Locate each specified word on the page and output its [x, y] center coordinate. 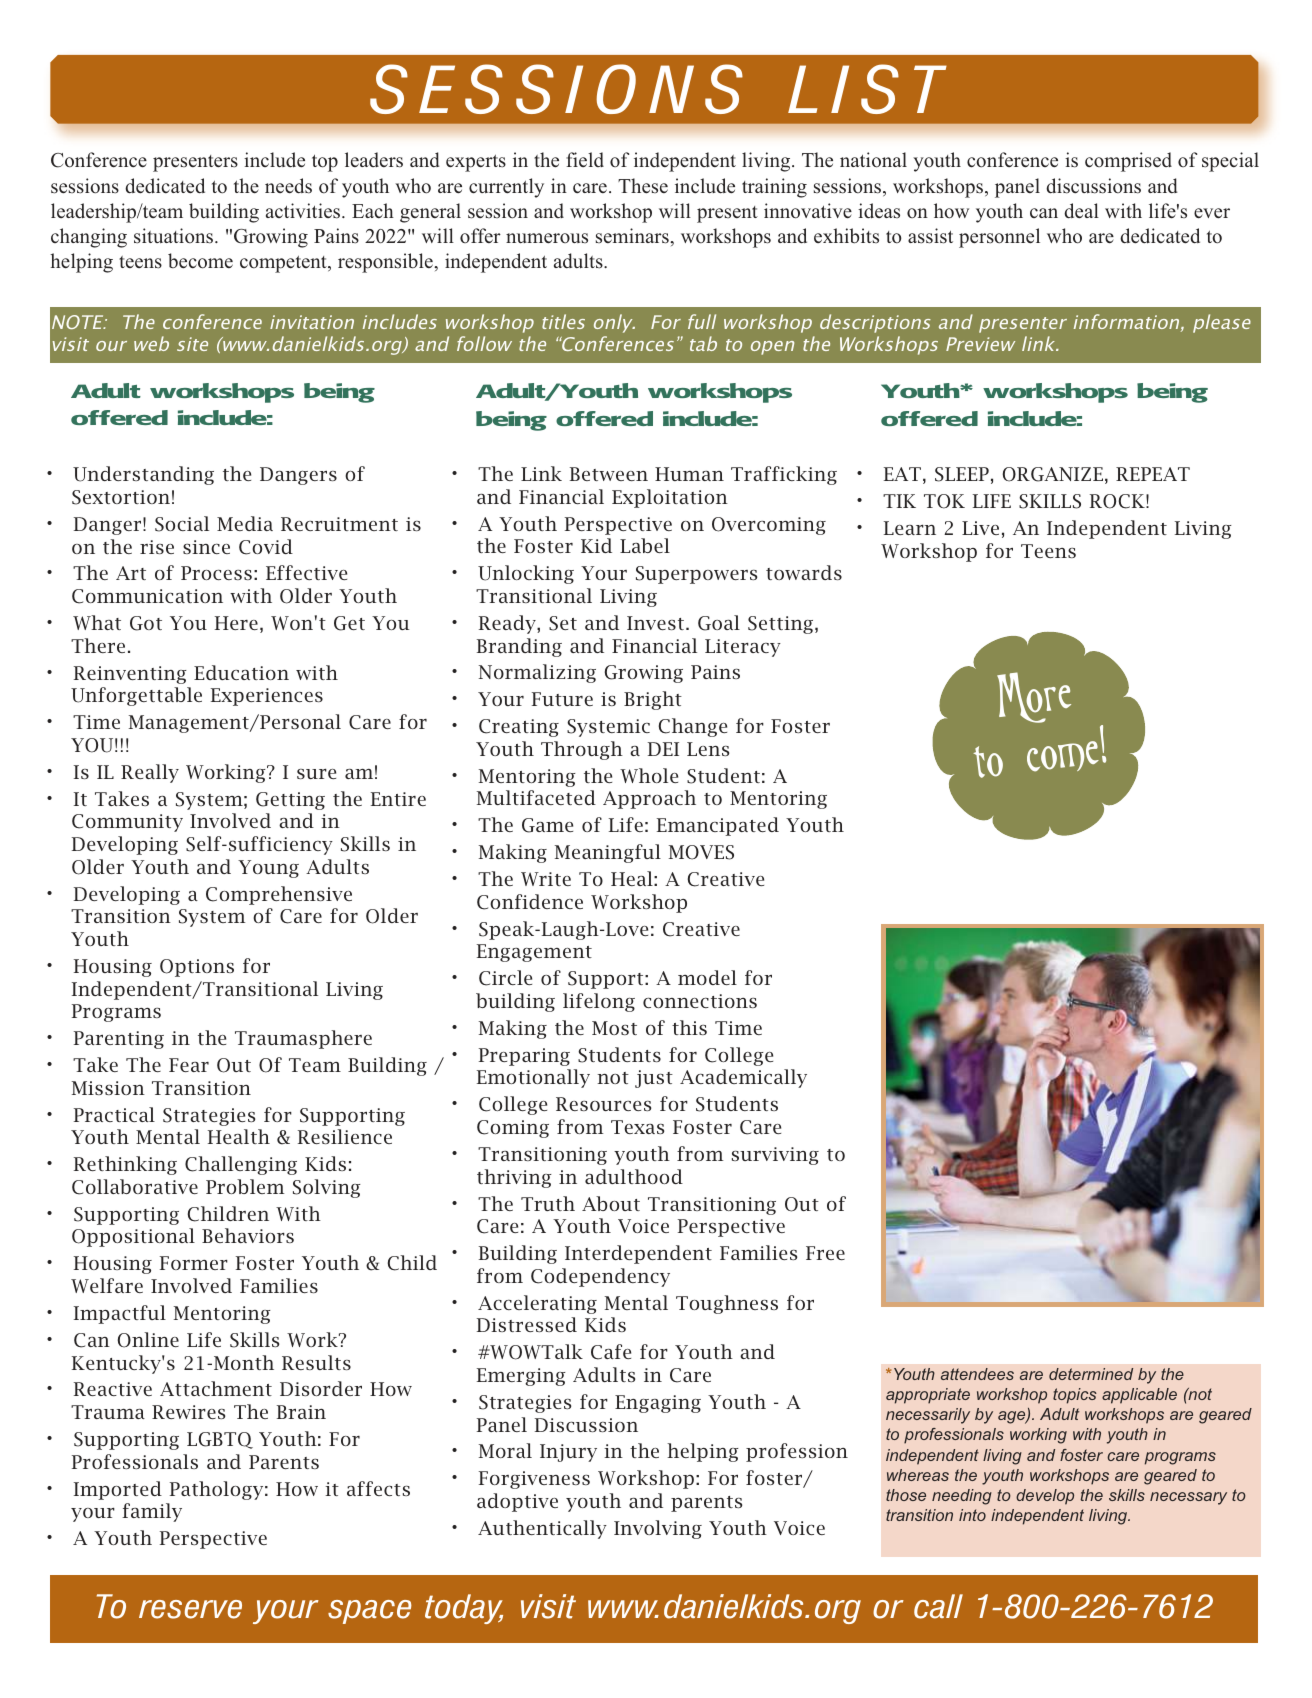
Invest [657, 623]
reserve [190, 1609]
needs [288, 186]
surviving [775, 1156]
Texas [637, 1127]
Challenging [241, 1165]
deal [1081, 211]
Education [241, 672]
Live [980, 528]
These [643, 186]
